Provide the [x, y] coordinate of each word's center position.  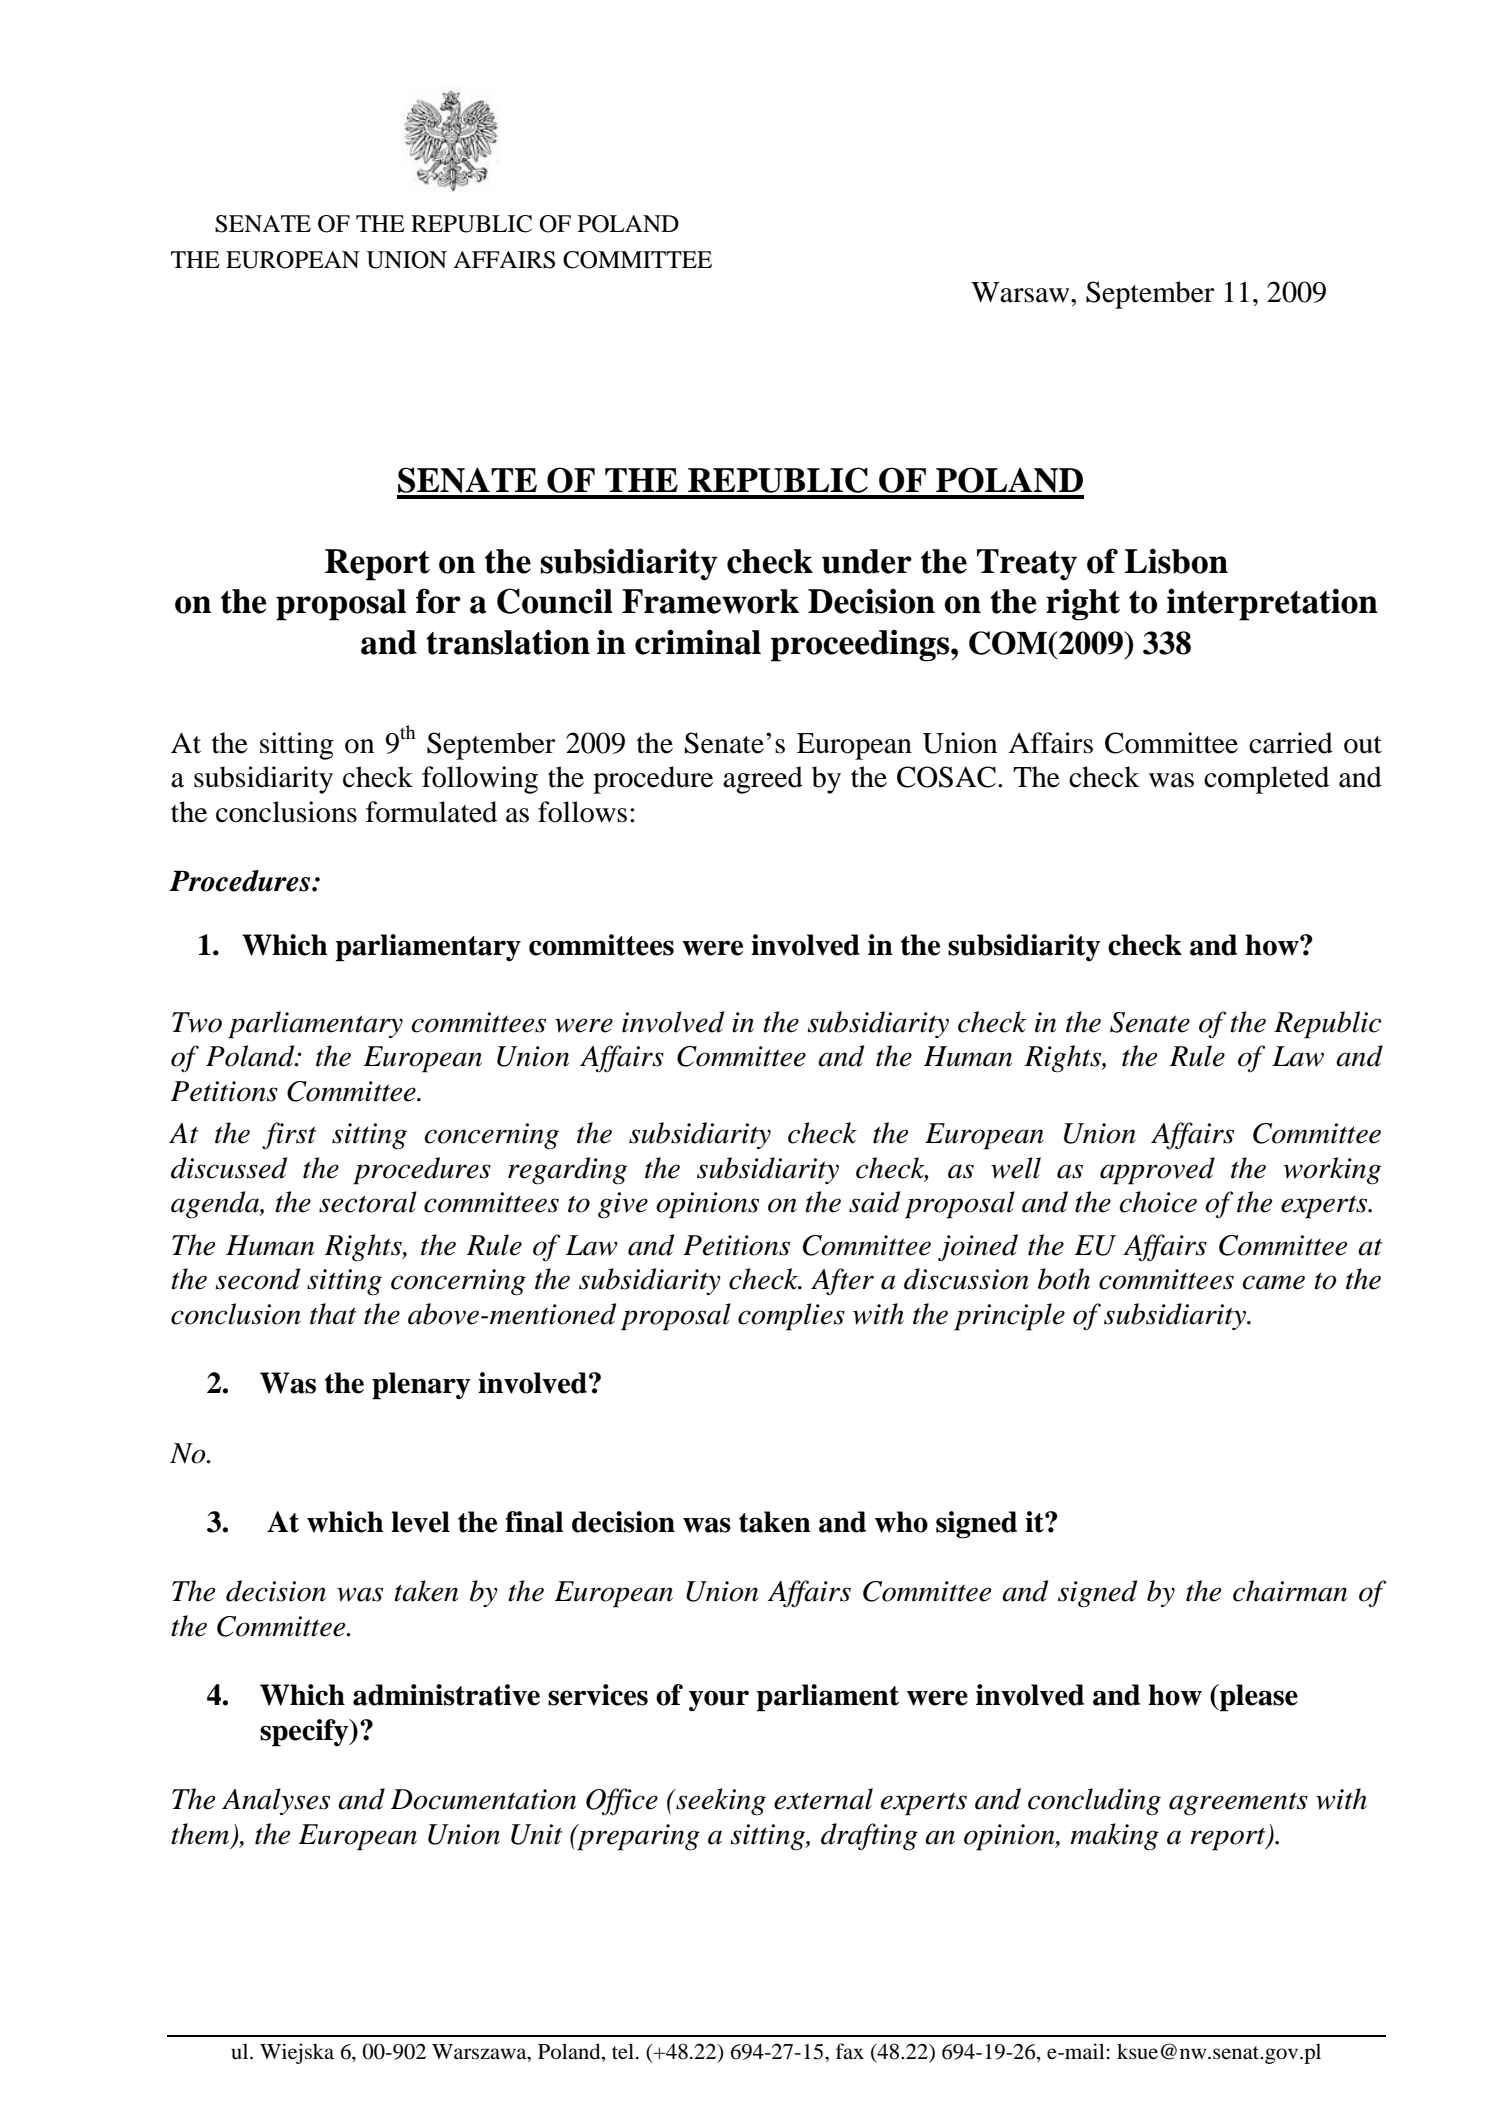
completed [1266, 780]
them [201, 1835]
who [901, 1522]
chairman [1290, 1591]
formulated [431, 812]
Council [555, 601]
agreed [763, 780]
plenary [421, 1386]
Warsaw [1021, 292]
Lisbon [1176, 561]
